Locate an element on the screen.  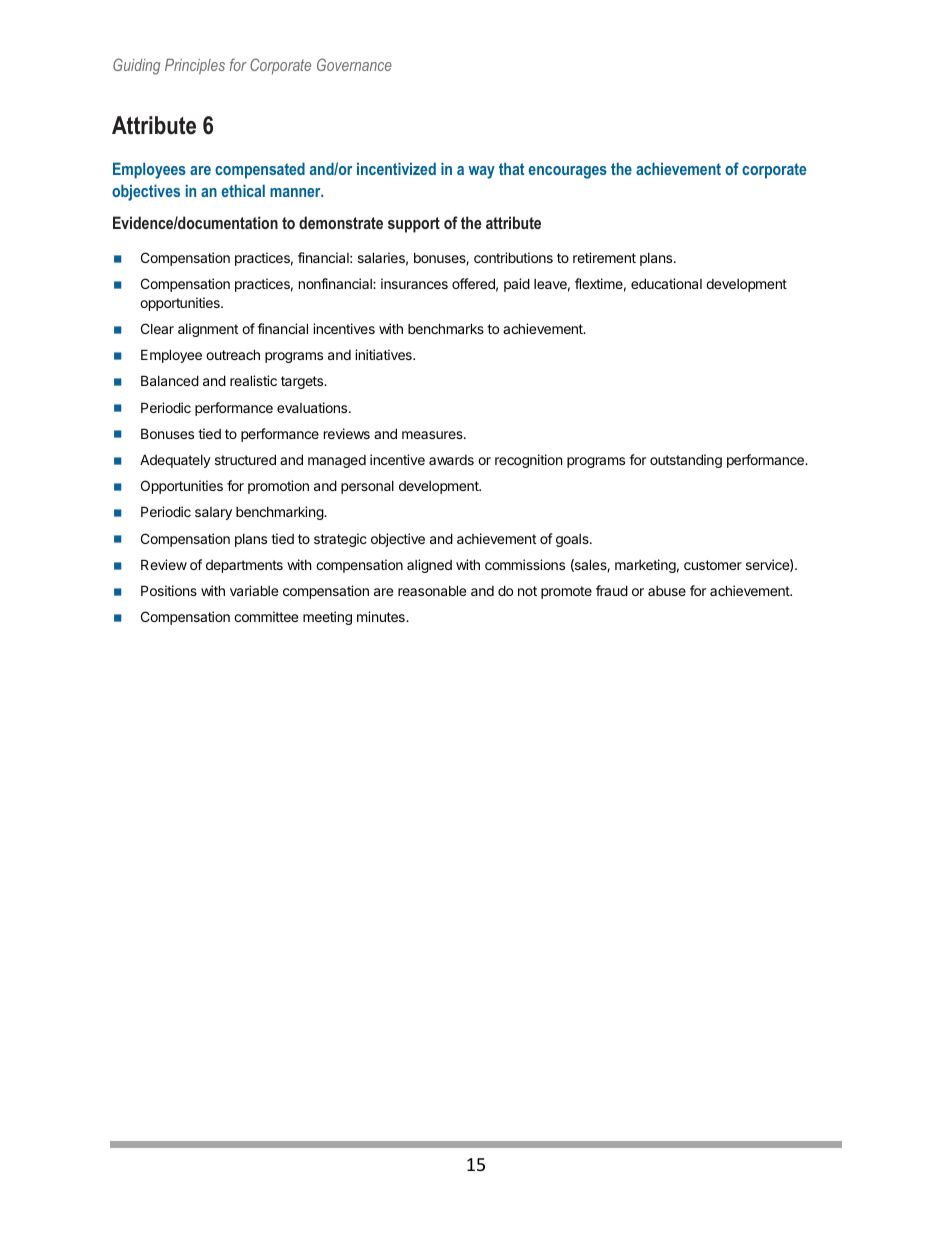
Adequately is located at coordinates (175, 461).
